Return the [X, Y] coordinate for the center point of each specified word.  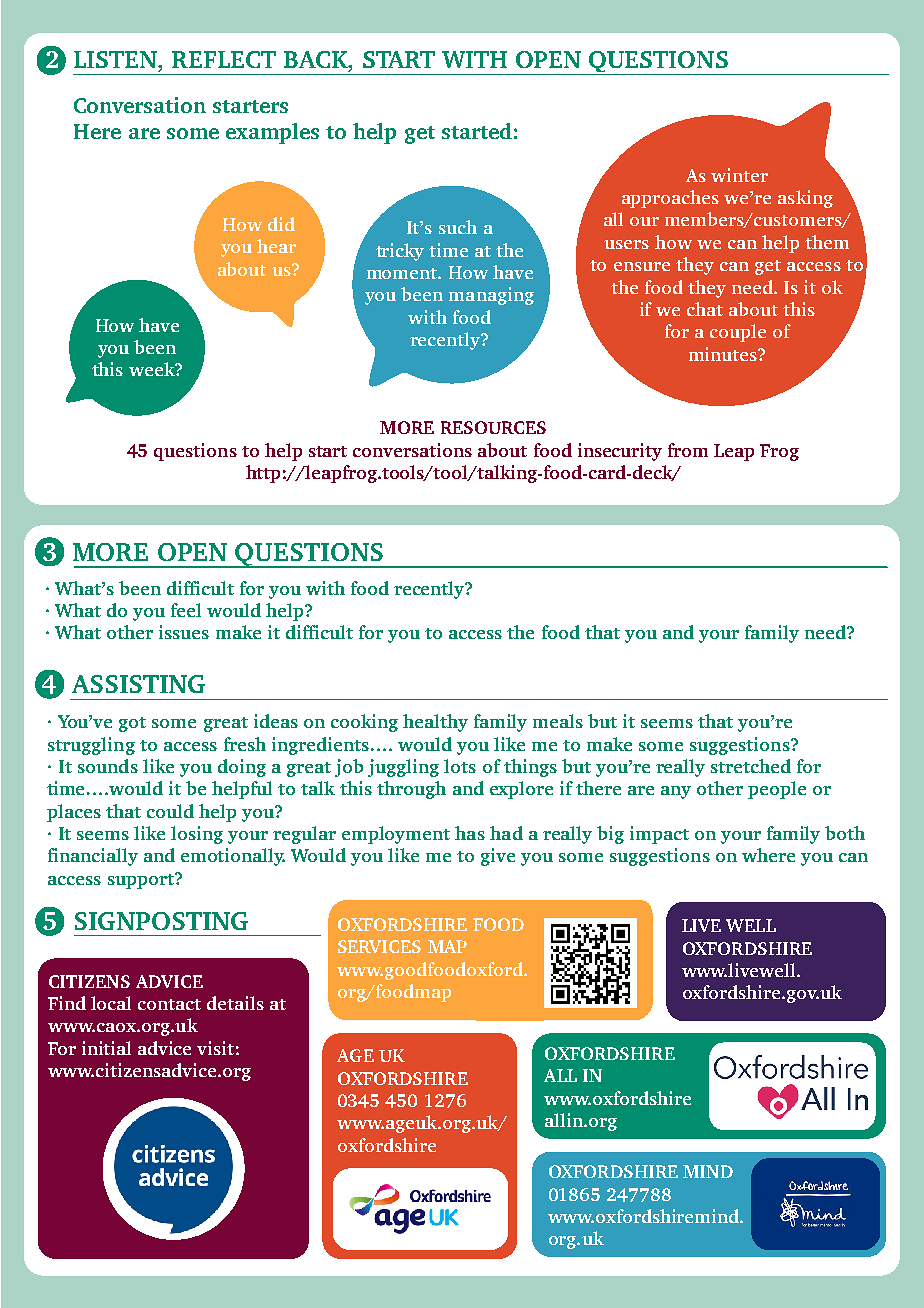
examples [272, 133]
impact [659, 835]
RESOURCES [493, 427]
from [688, 450]
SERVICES [379, 946]
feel [186, 610]
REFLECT [224, 59]
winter [739, 175]
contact [169, 1004]
